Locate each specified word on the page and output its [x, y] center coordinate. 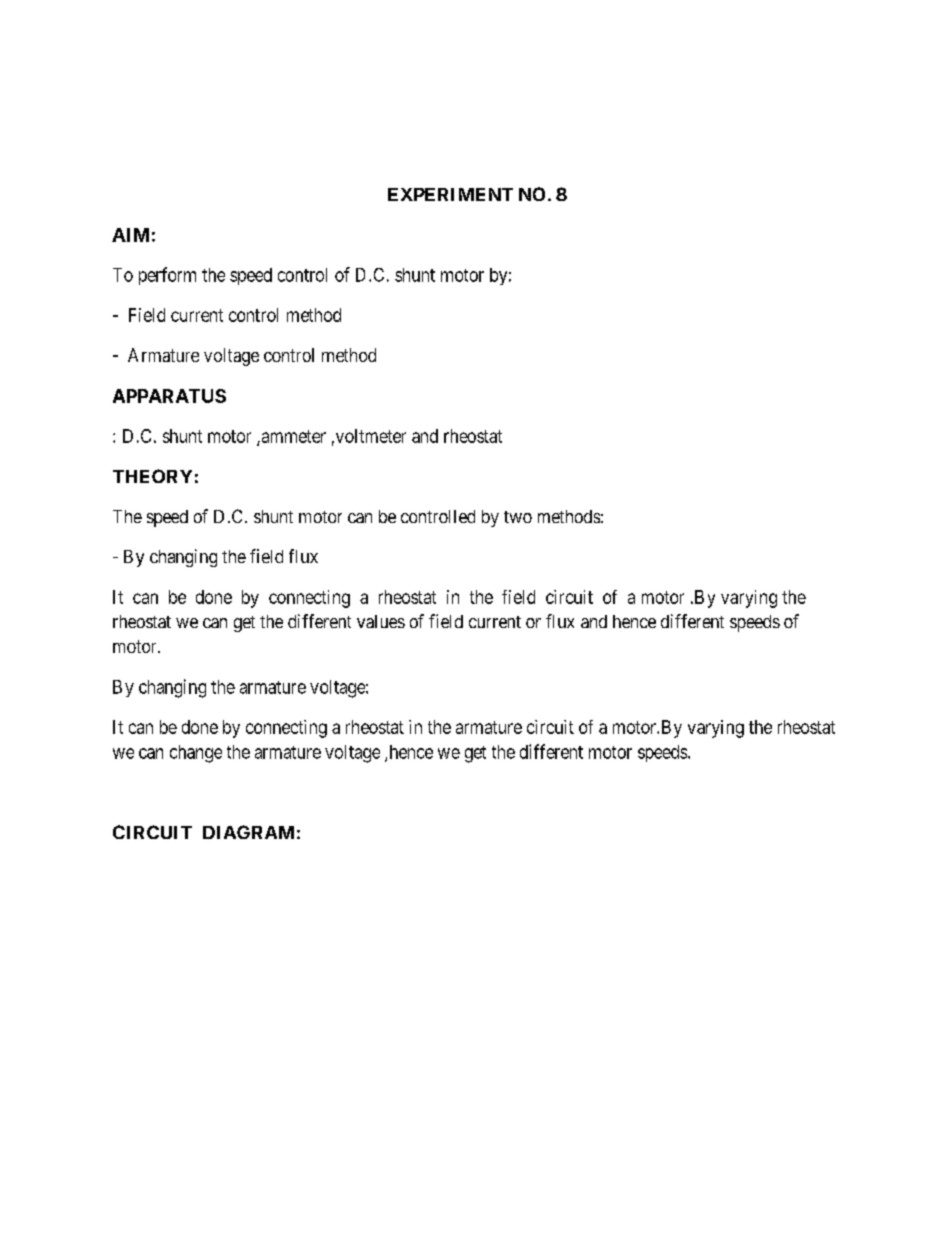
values [381, 621]
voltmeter [369, 436]
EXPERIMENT [450, 194]
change [196, 754]
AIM [130, 235]
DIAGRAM [248, 832]
